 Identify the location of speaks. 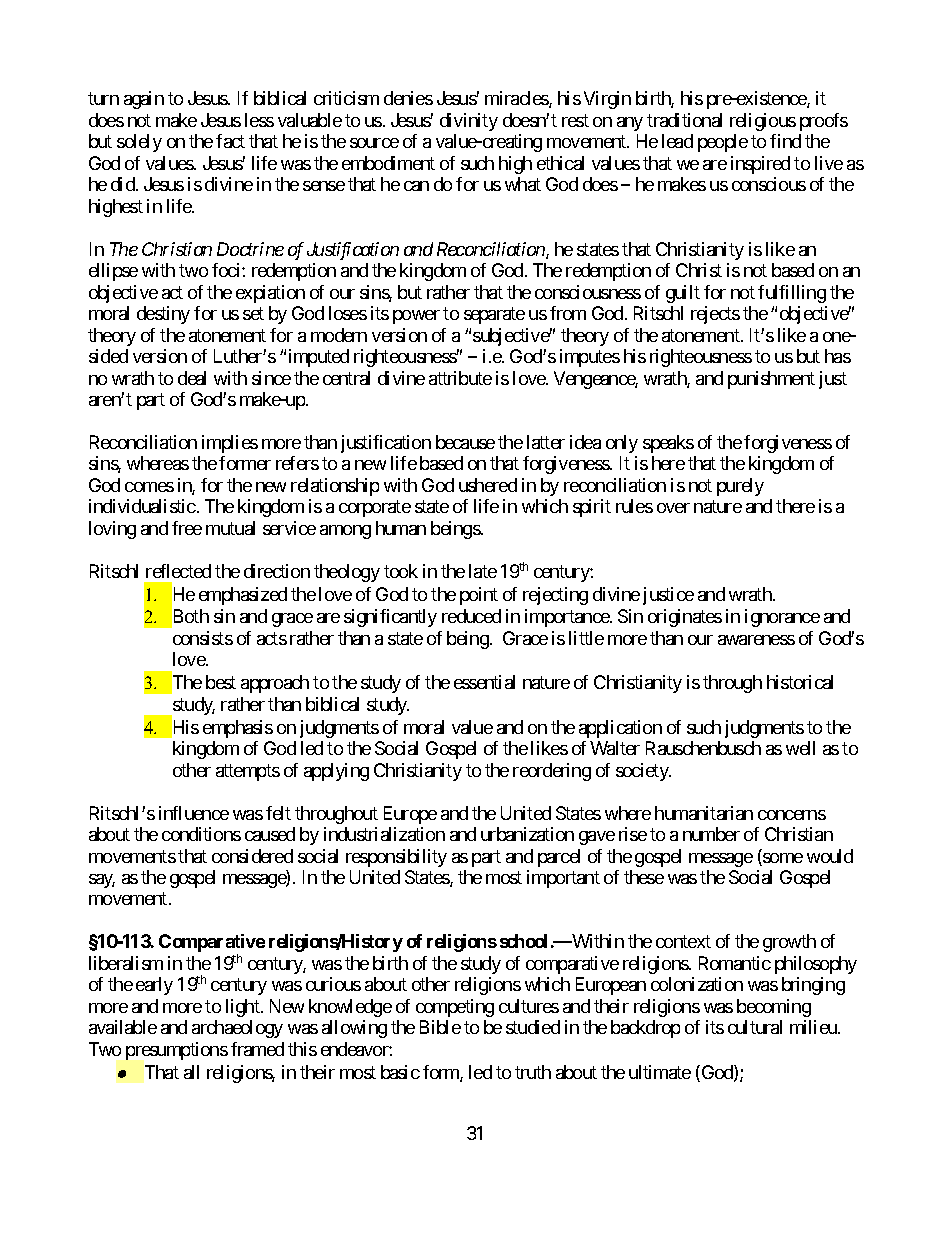
(668, 444).
